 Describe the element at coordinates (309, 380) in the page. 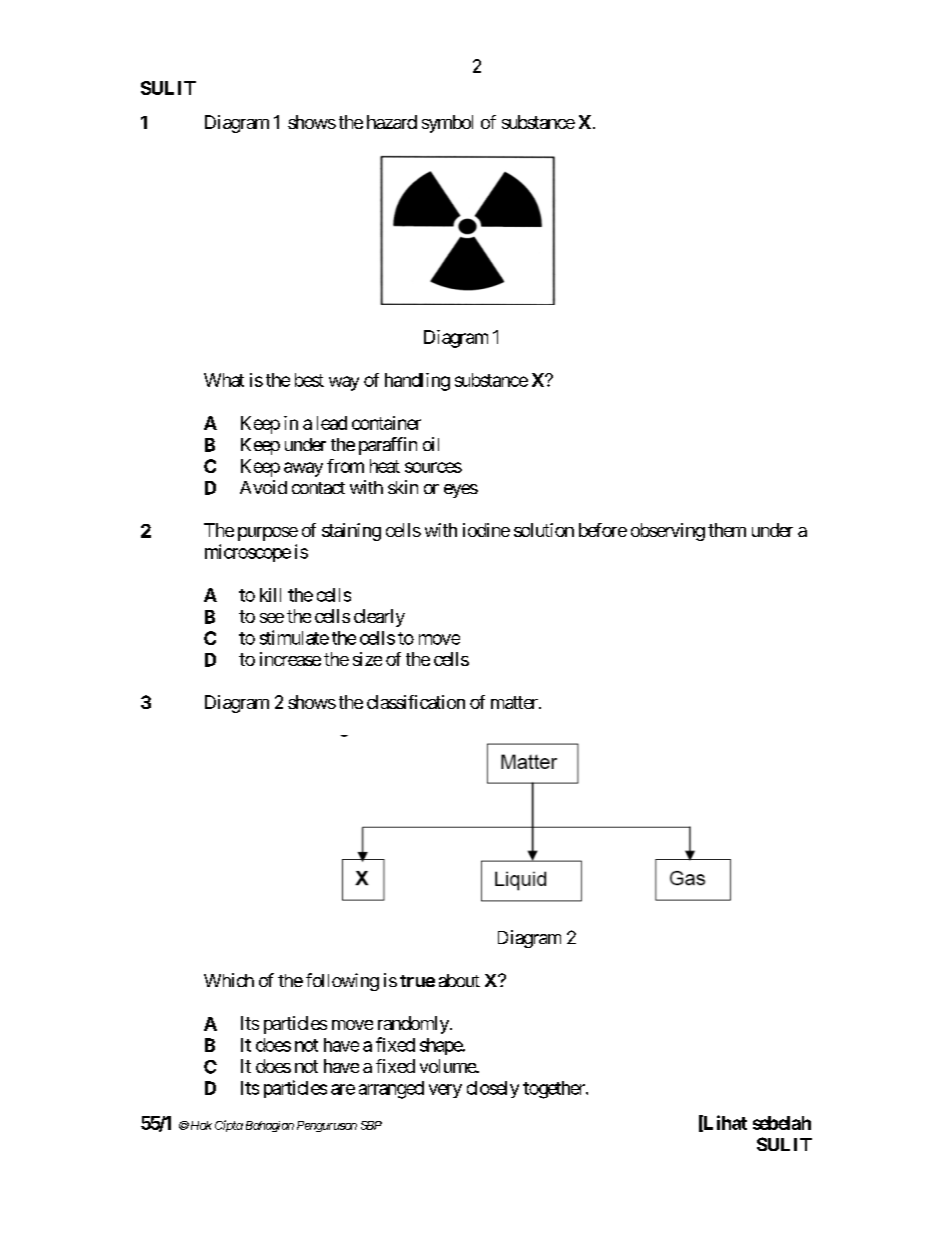

I see `best` at that location.
